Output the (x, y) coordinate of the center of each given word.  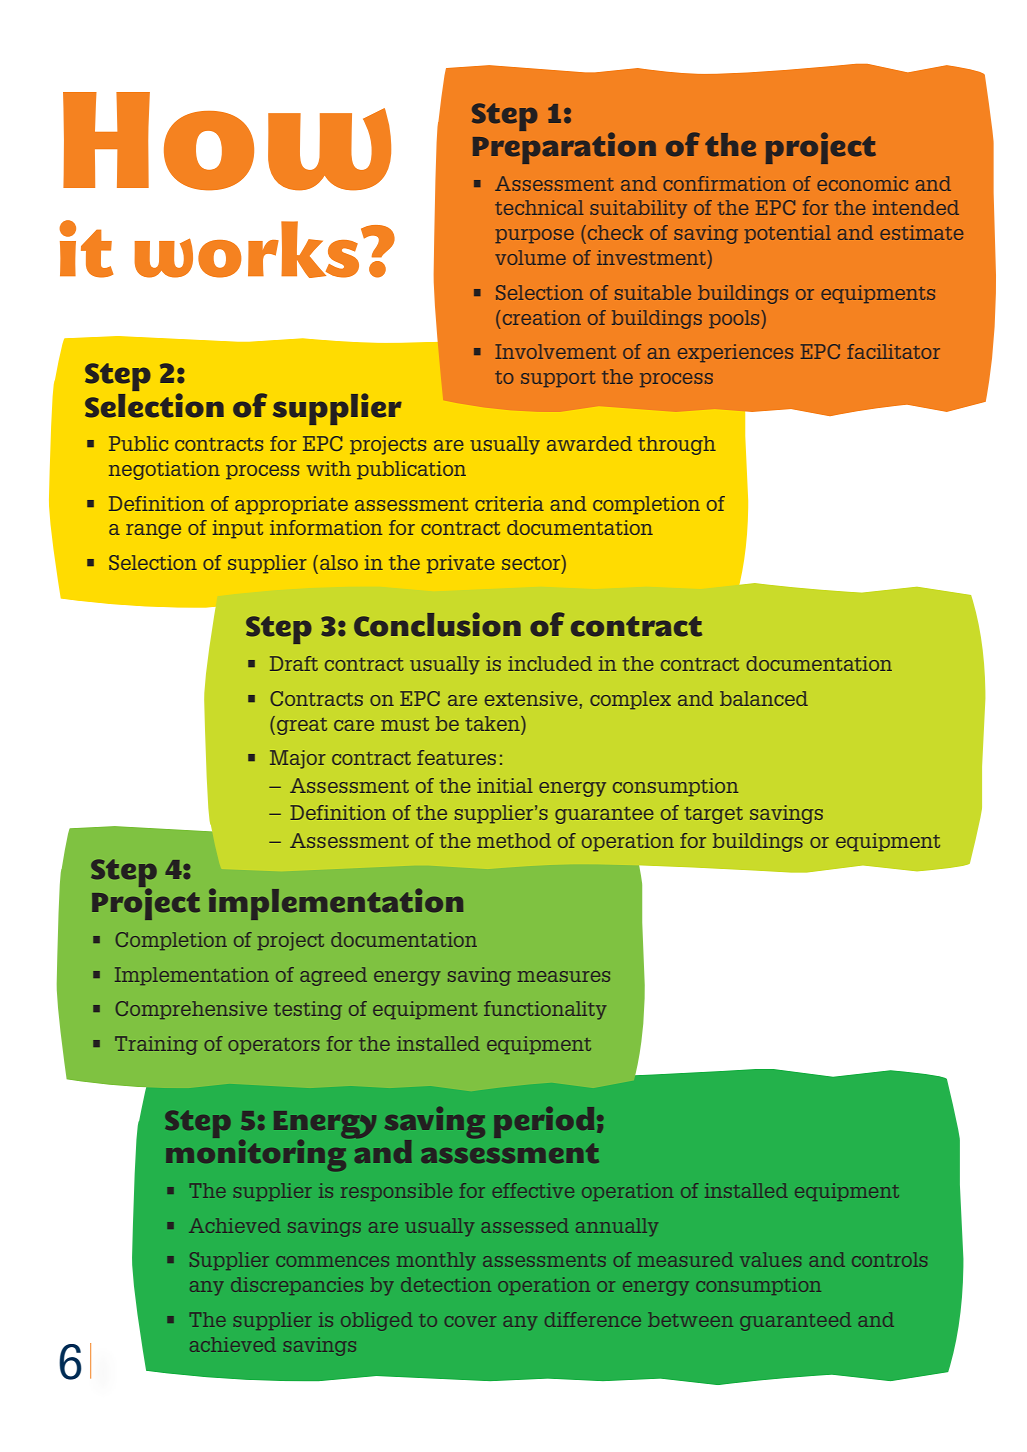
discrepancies (297, 1286)
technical (539, 207)
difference (593, 1319)
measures (564, 976)
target (713, 815)
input (238, 529)
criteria (509, 503)
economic (862, 183)
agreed (333, 976)
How (227, 141)
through (677, 445)
